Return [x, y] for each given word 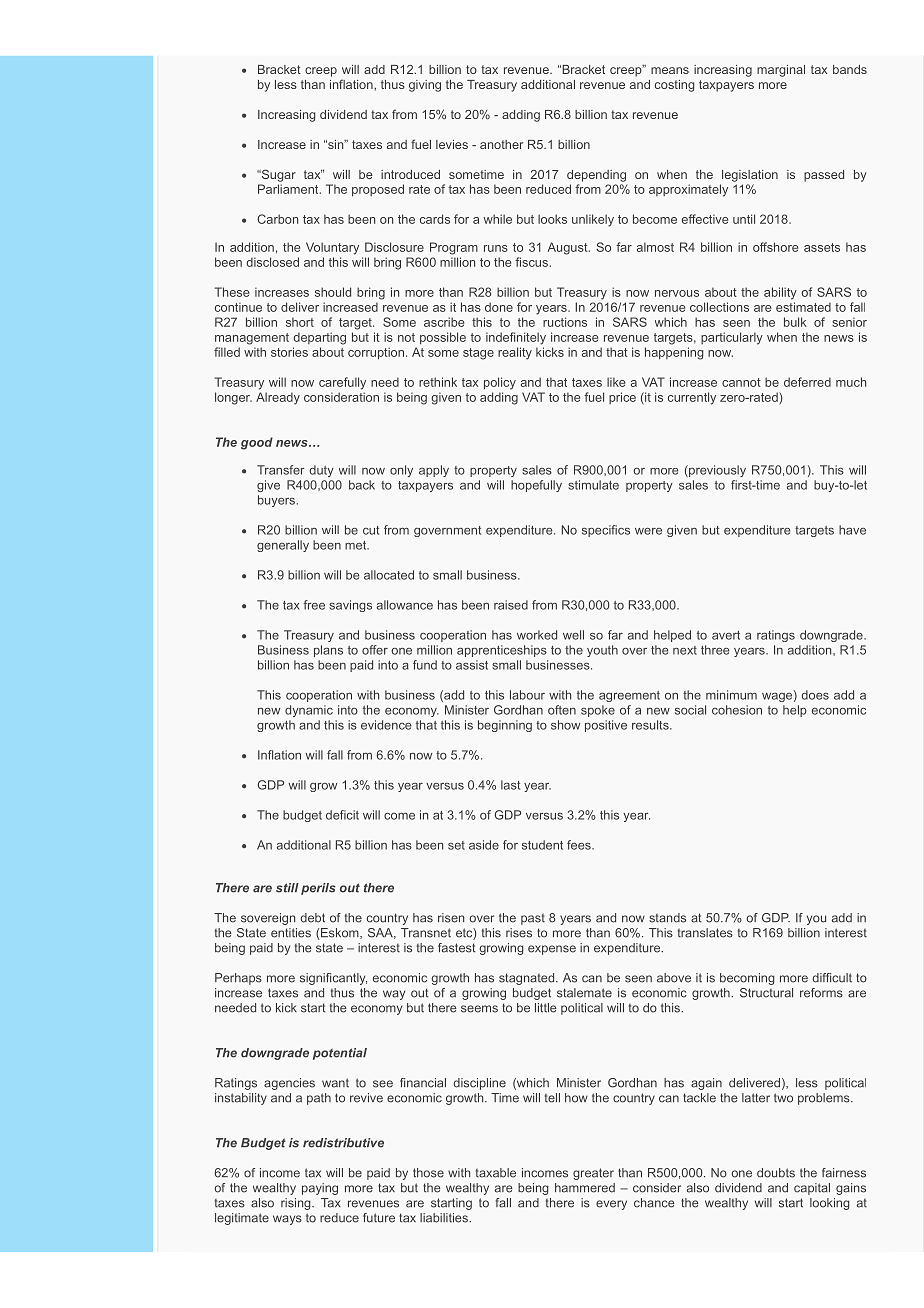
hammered [585, 1188]
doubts [776, 1173]
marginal [781, 71]
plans [328, 651]
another [501, 144]
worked [537, 635]
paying [320, 1189]
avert [726, 635]
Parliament [289, 189]
